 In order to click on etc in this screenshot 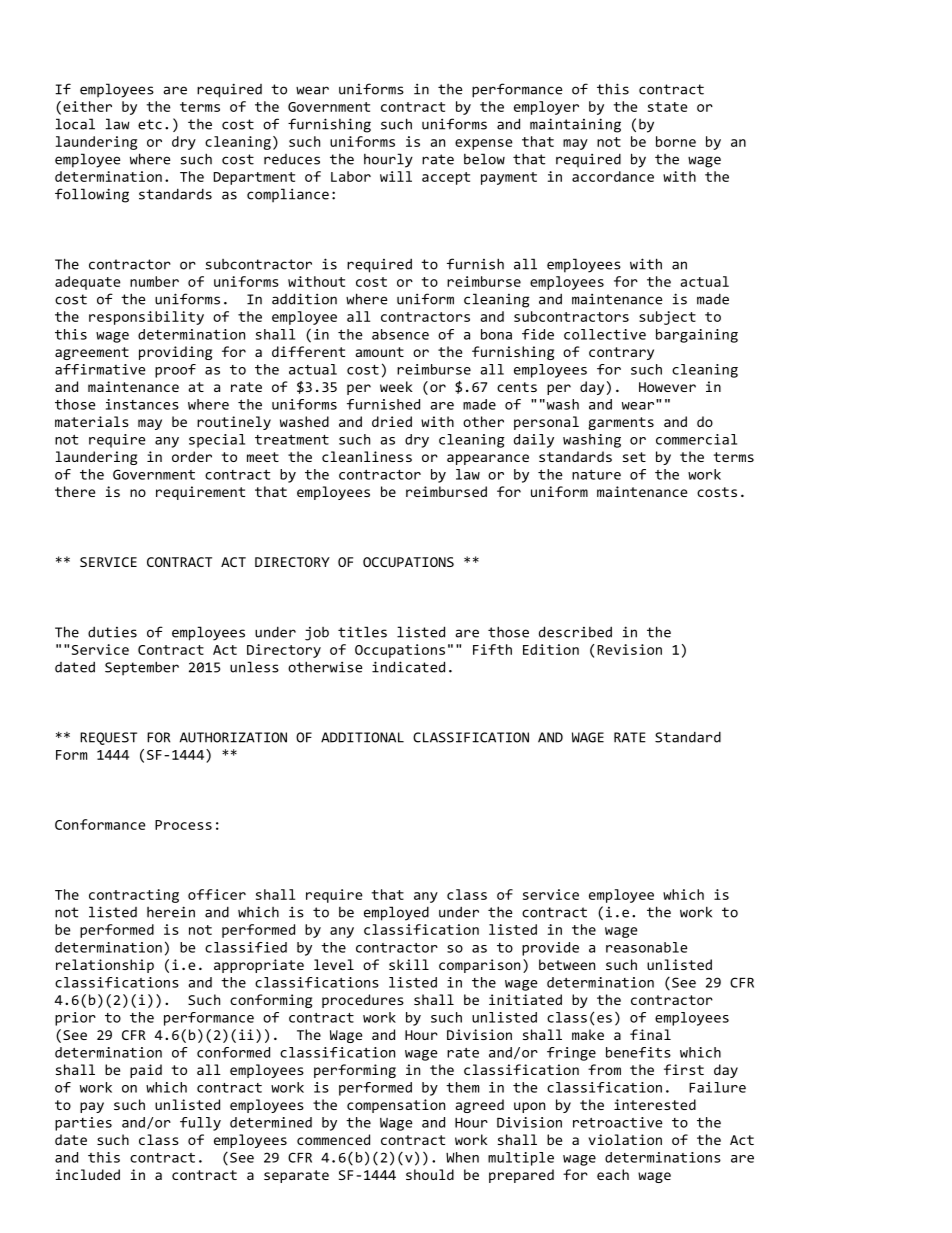, I will do `click(150, 124)`.
